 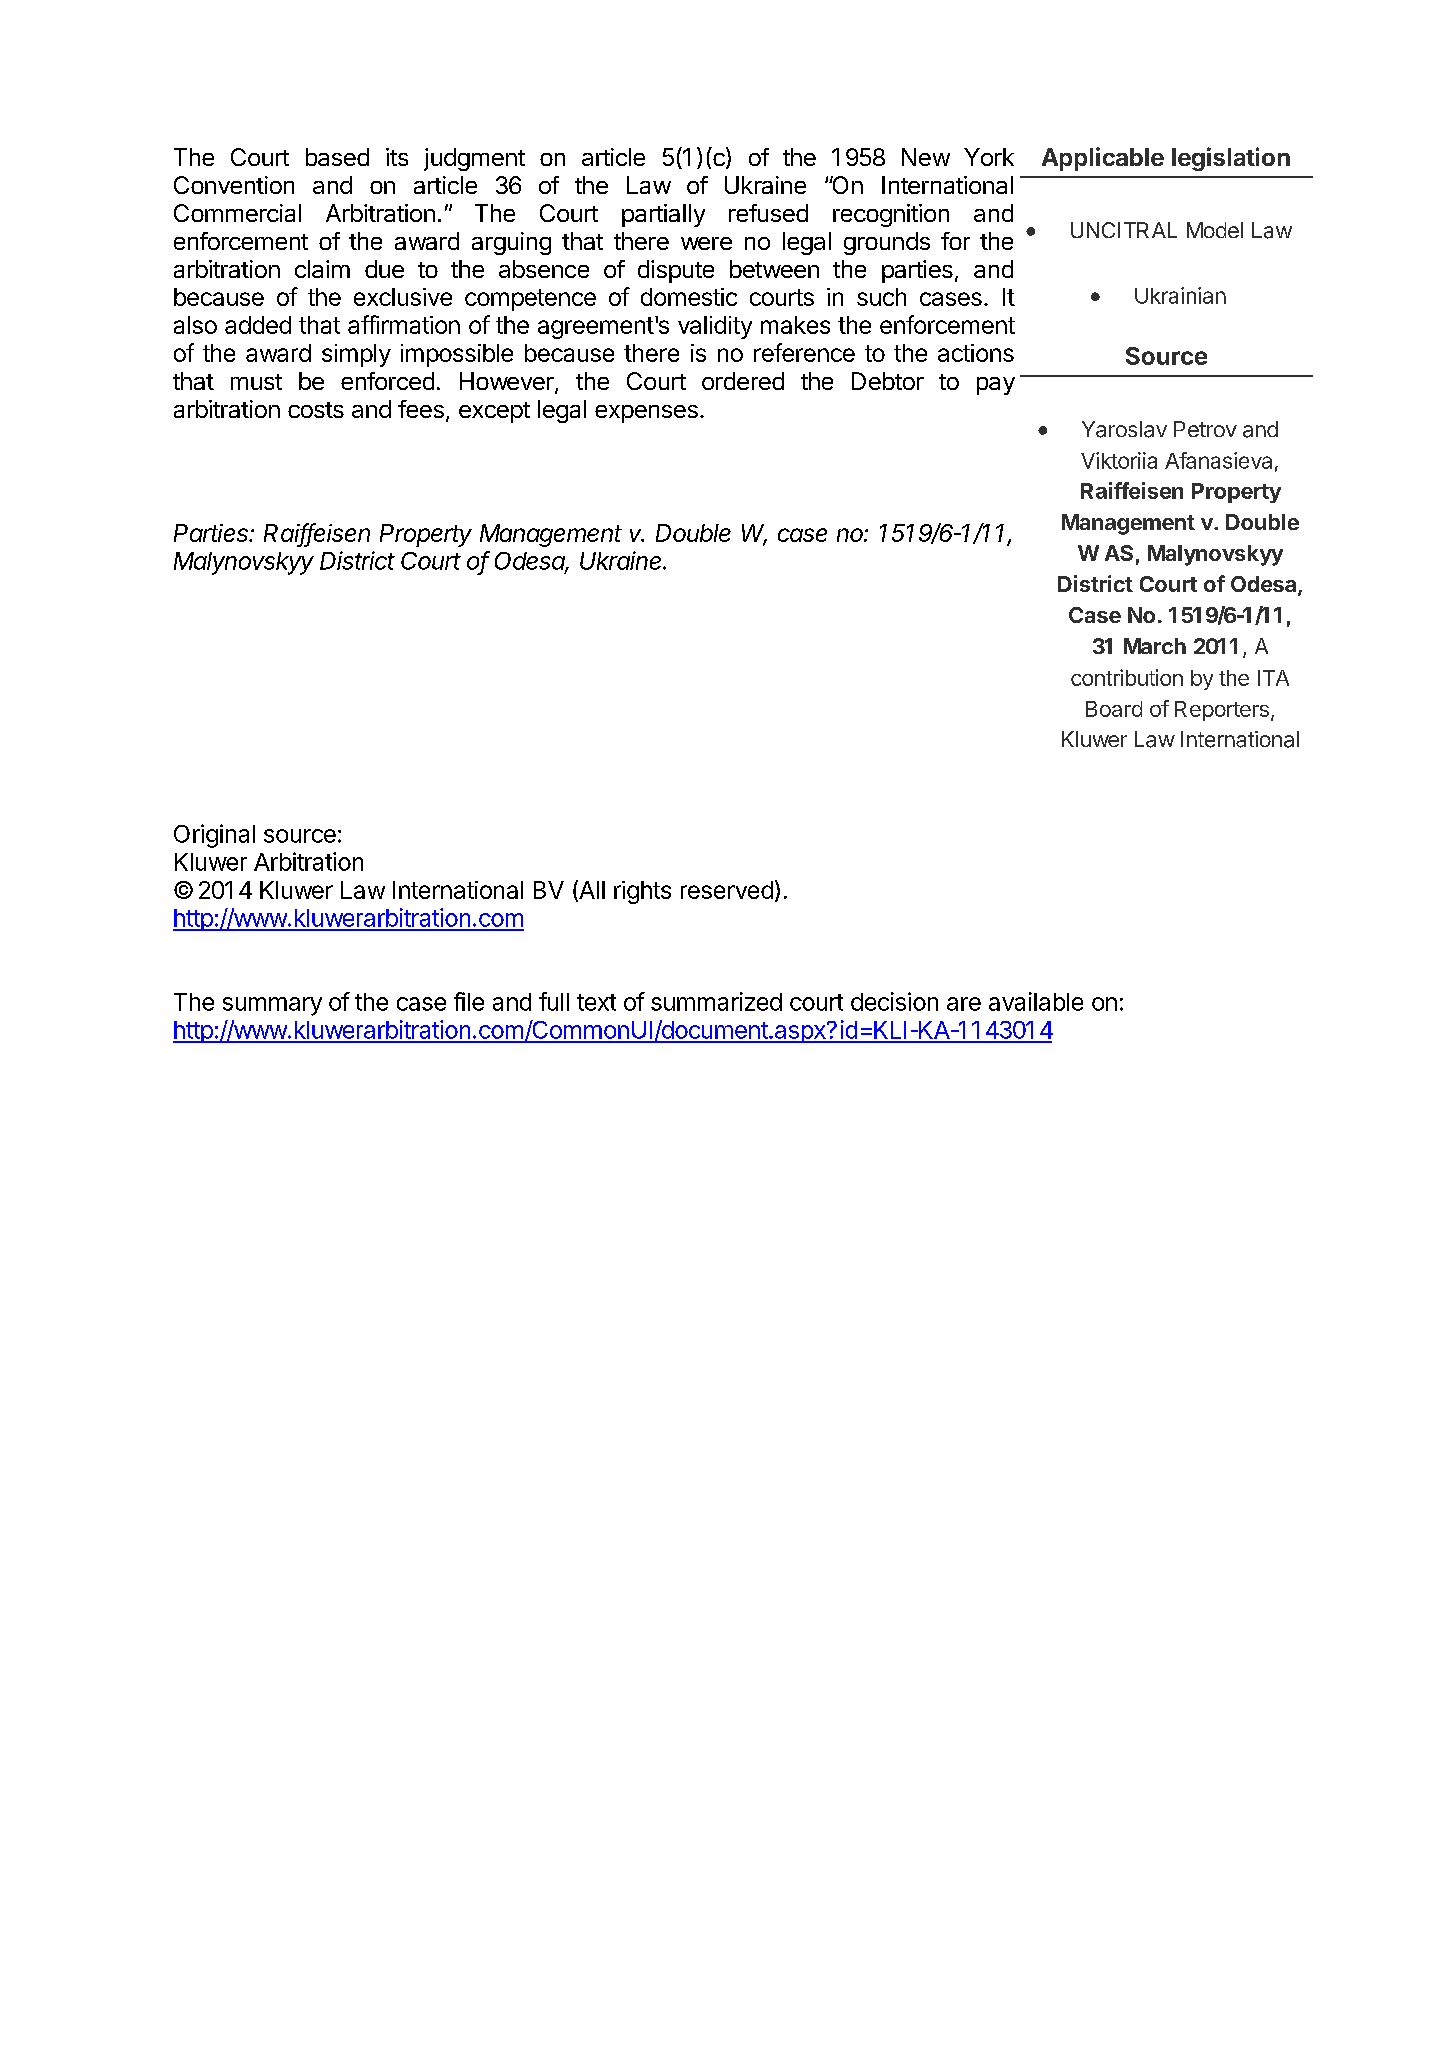 I want to click on March, so click(x=1155, y=646).
